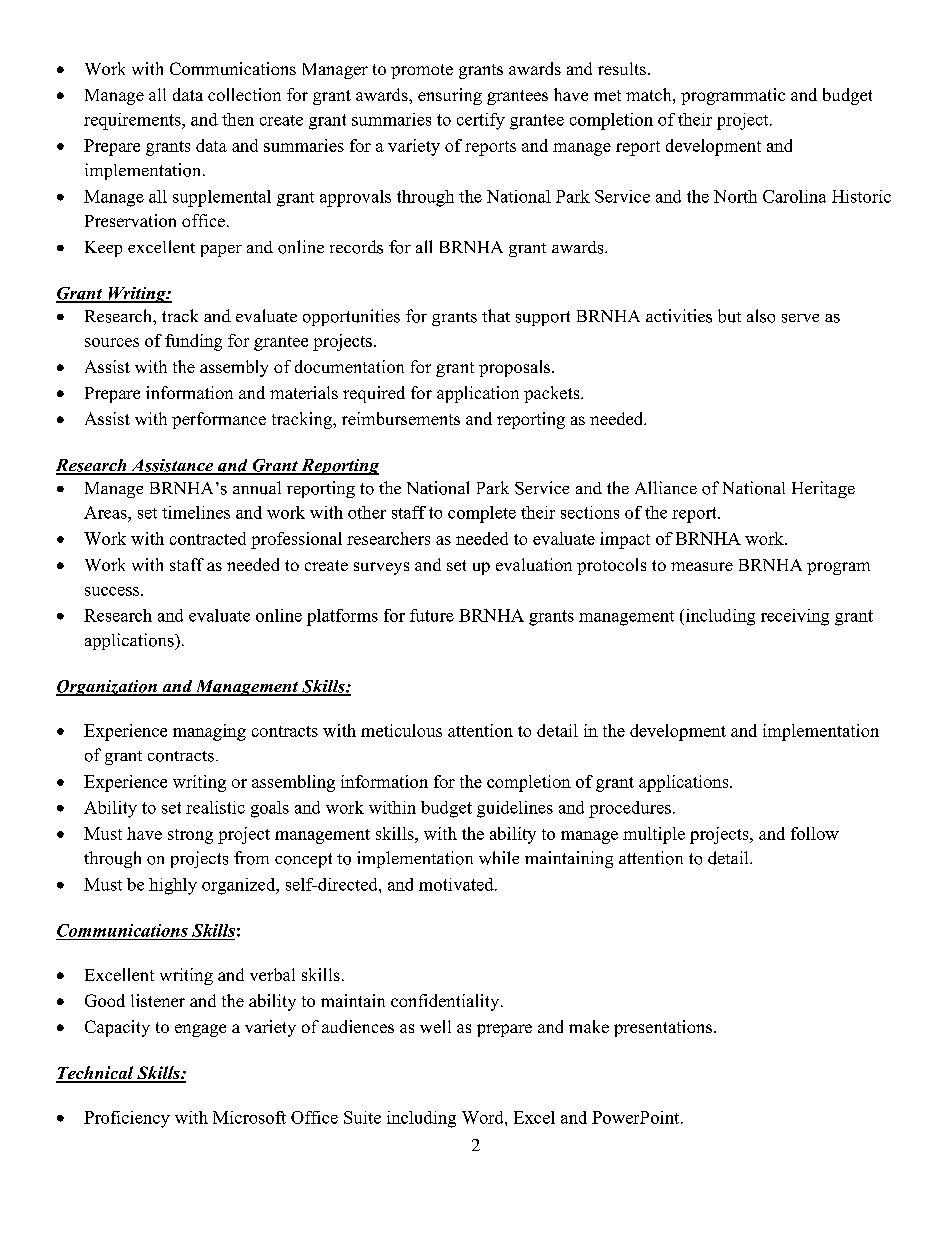 The image size is (952, 1233). What do you see at coordinates (515, 809) in the page?
I see `guidelines` at bounding box center [515, 809].
